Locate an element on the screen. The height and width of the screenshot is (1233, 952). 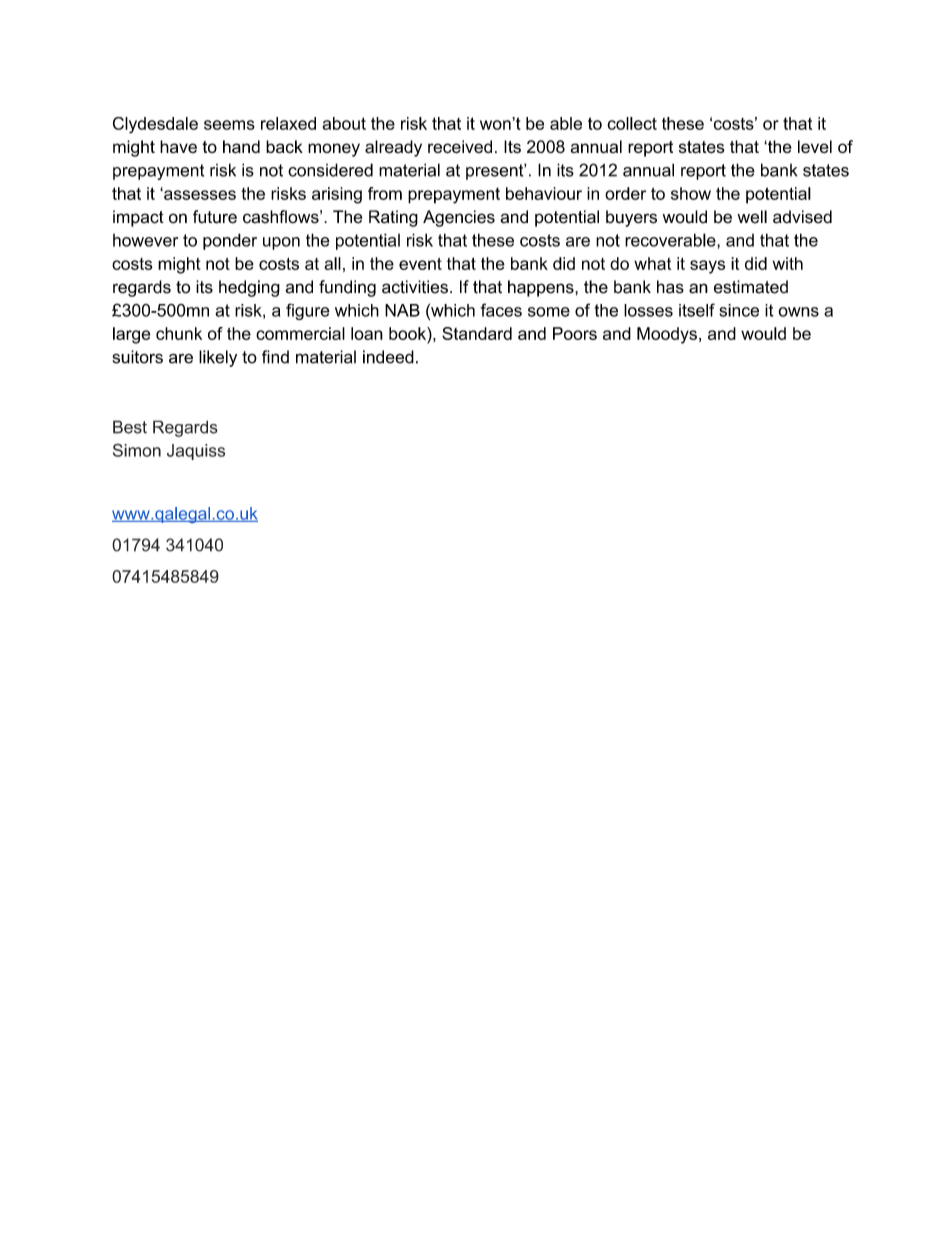
Simon is located at coordinates (137, 450).
